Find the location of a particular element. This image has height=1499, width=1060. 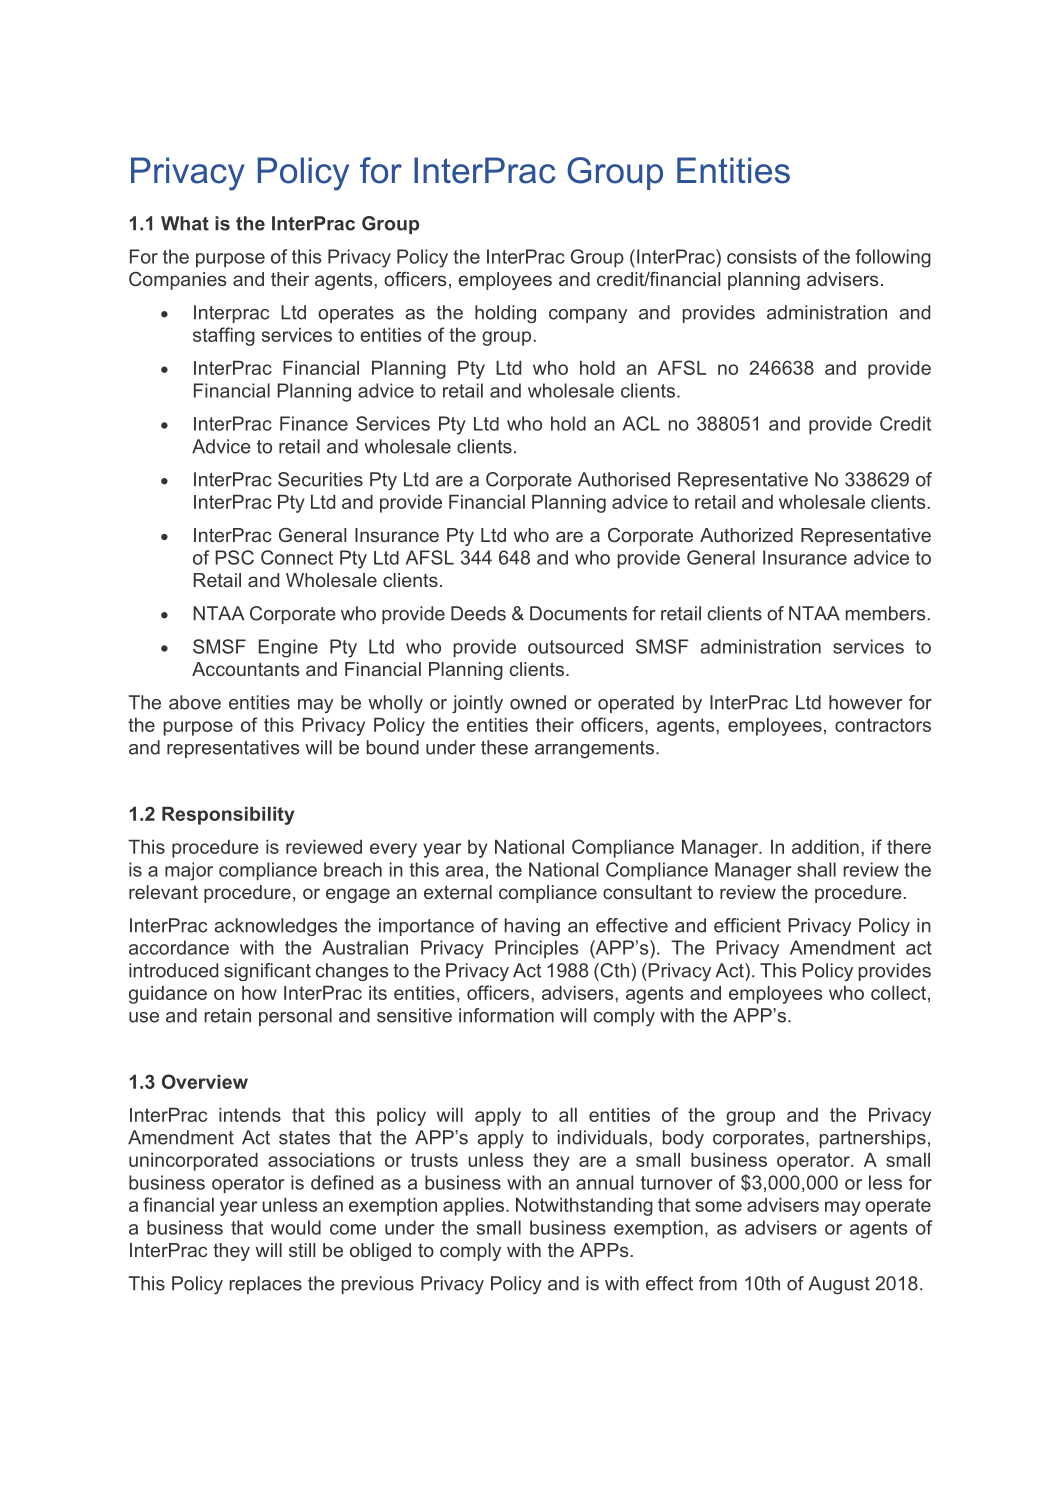

having is located at coordinates (532, 927).
